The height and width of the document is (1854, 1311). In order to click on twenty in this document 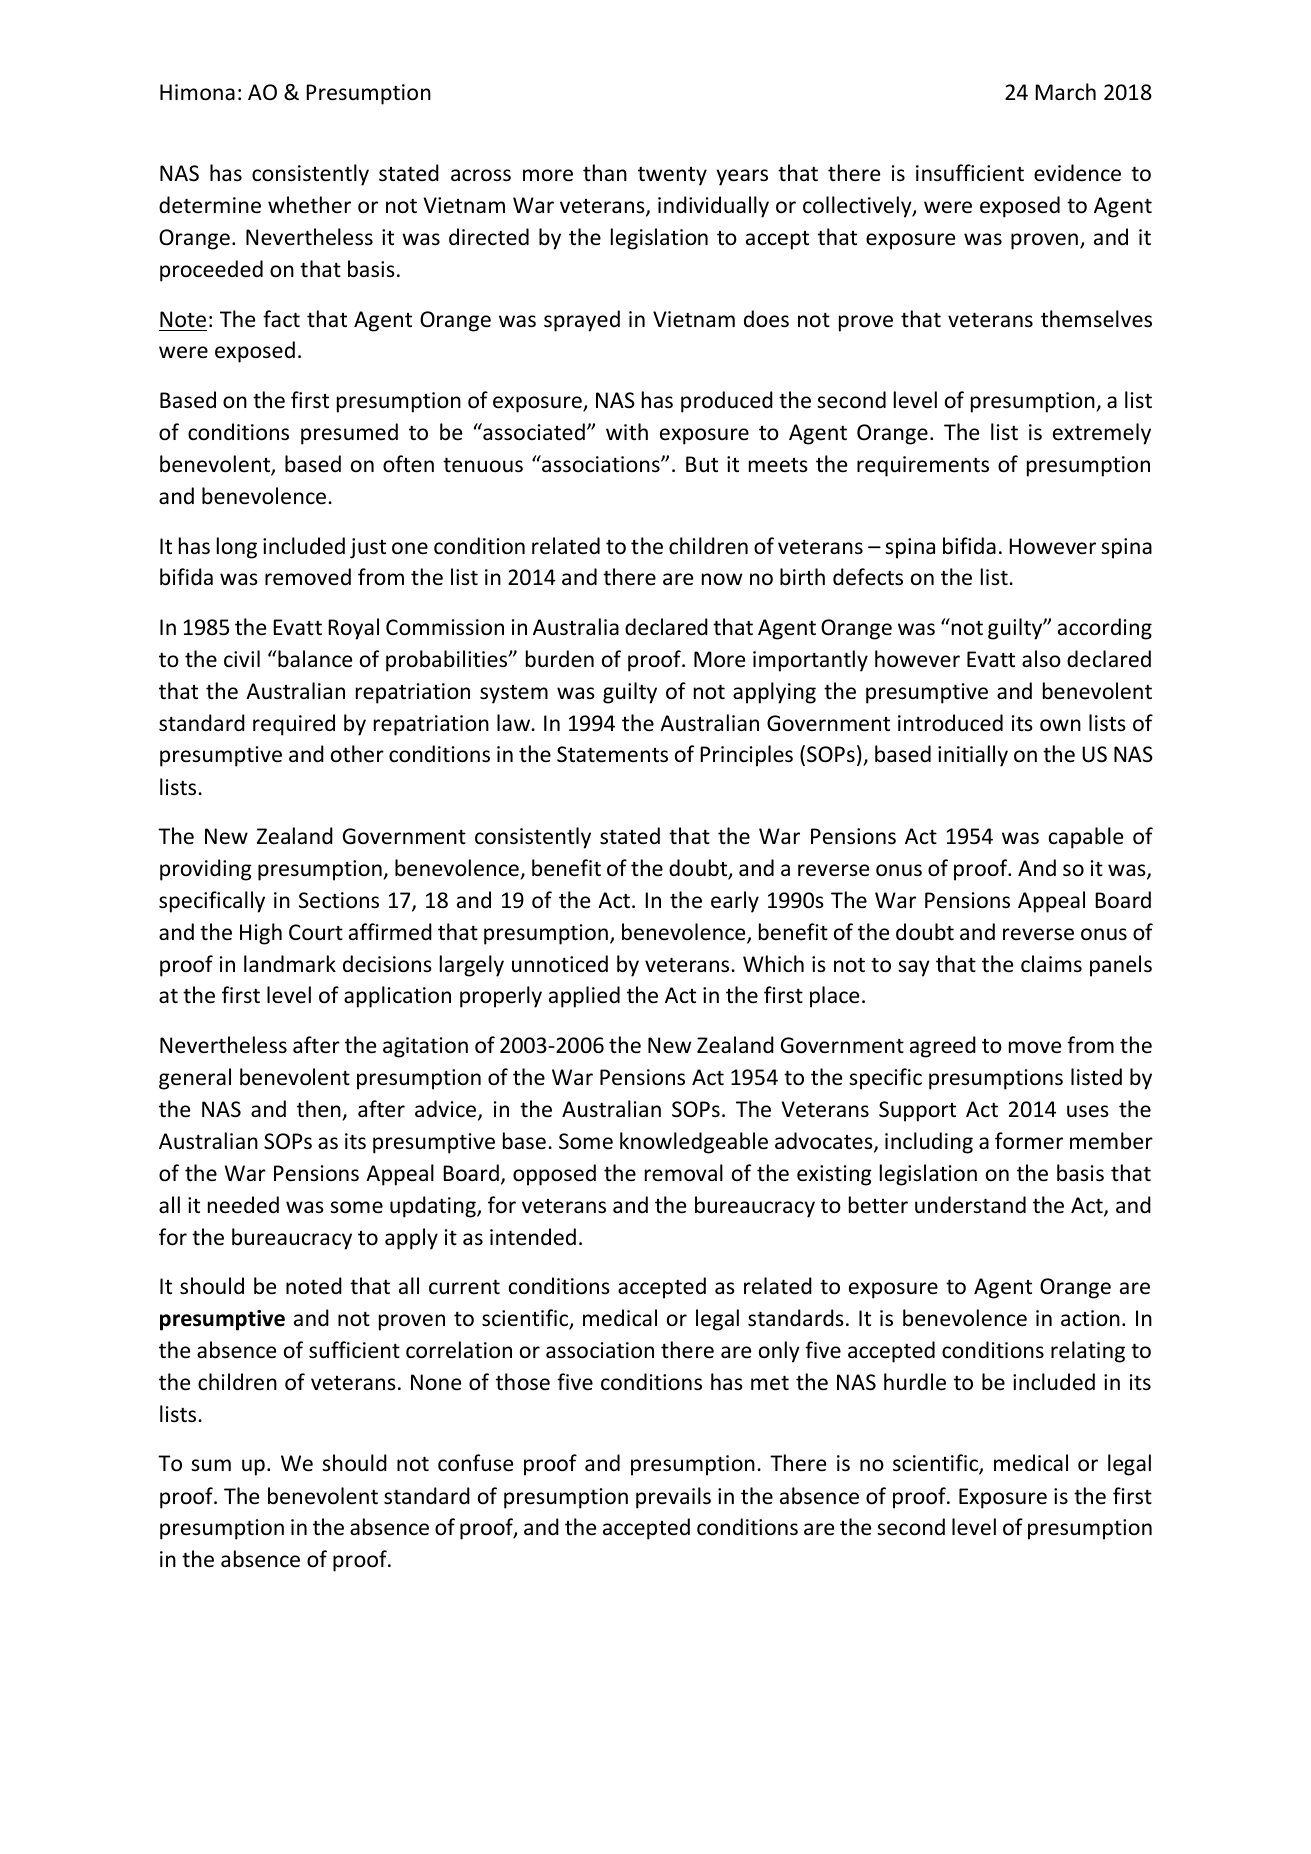, I will do `click(672, 176)`.
